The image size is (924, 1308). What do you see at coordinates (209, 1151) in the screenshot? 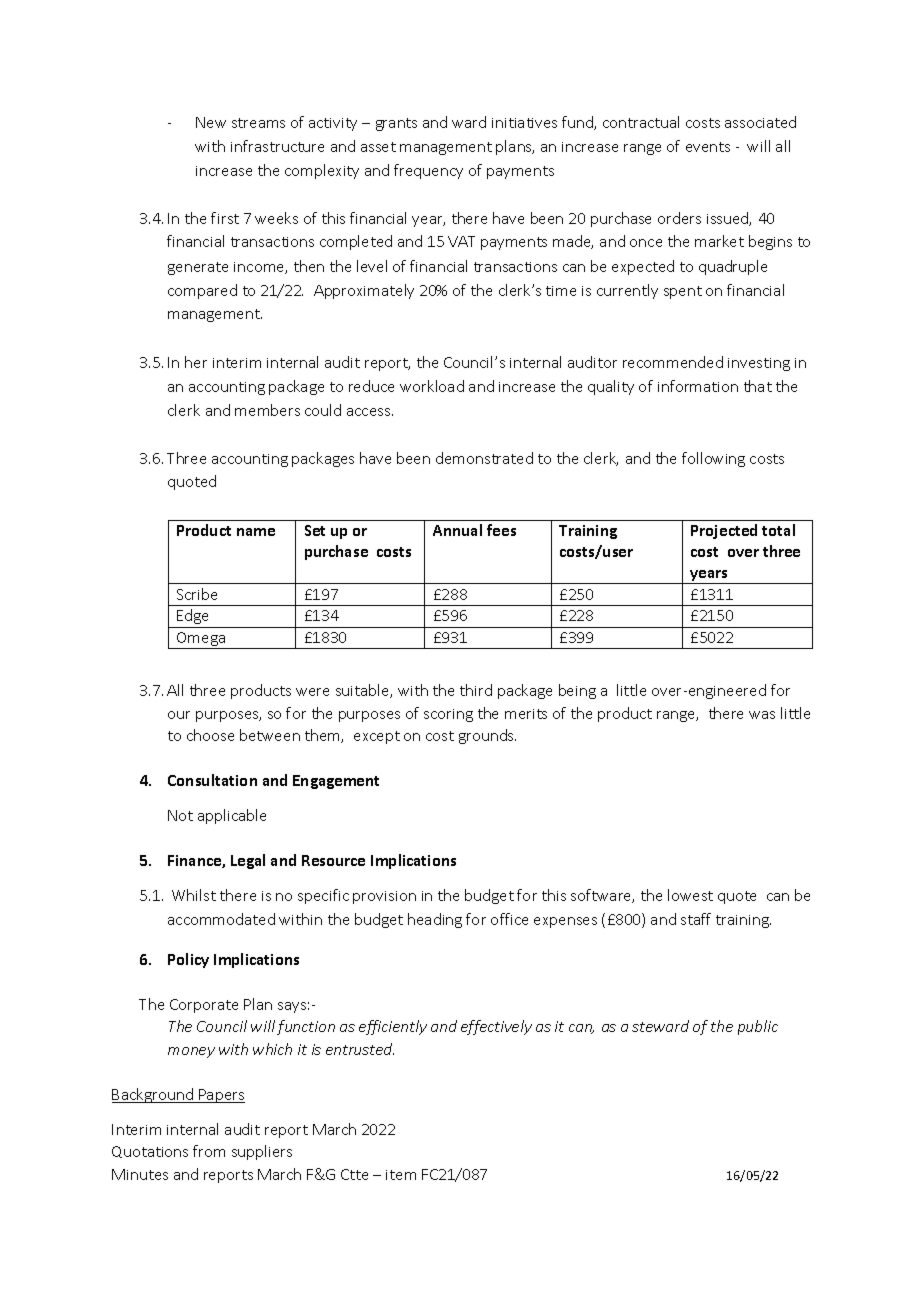
I see `from` at bounding box center [209, 1151].
